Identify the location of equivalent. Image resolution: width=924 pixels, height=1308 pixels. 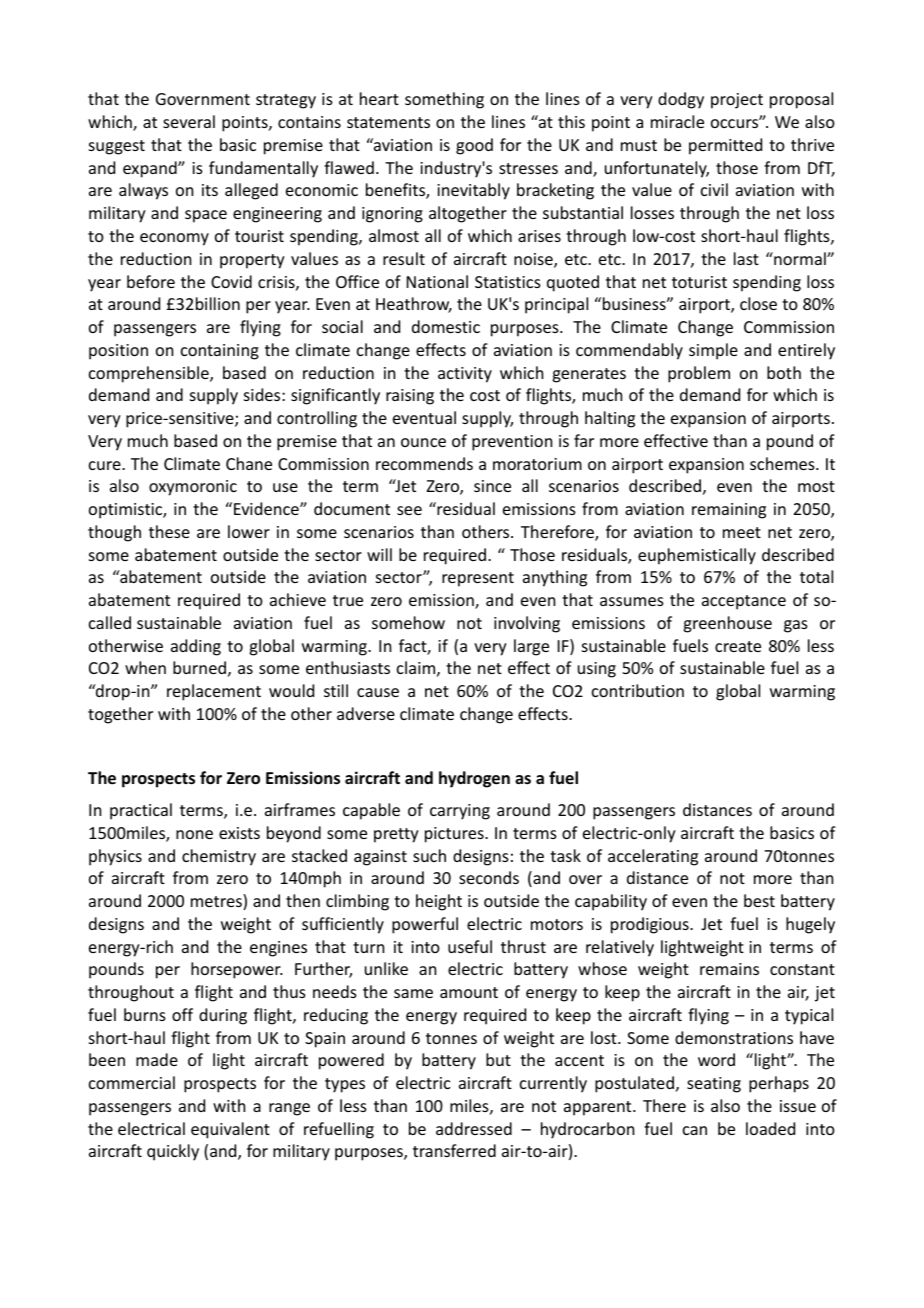
(230, 1130).
